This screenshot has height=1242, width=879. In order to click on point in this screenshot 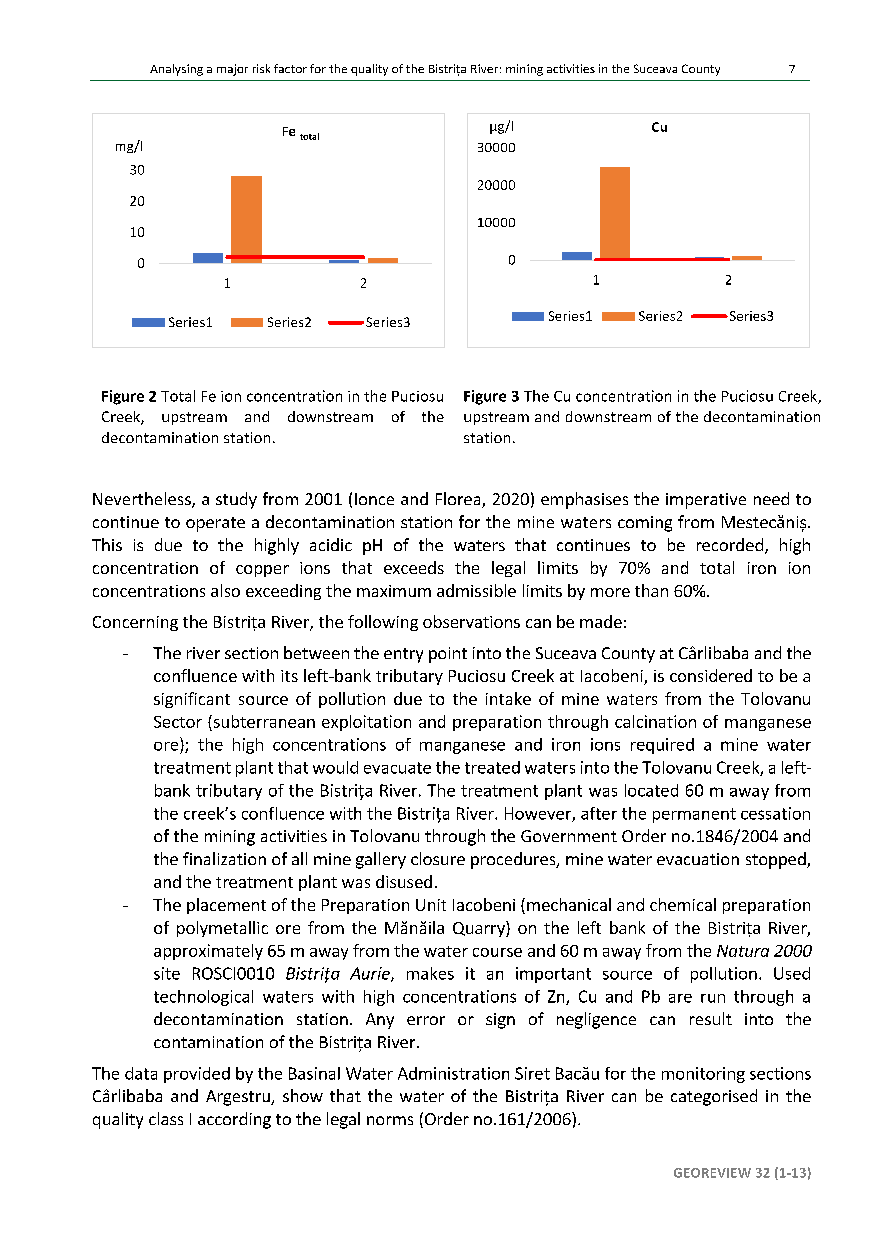, I will do `click(448, 655)`.
